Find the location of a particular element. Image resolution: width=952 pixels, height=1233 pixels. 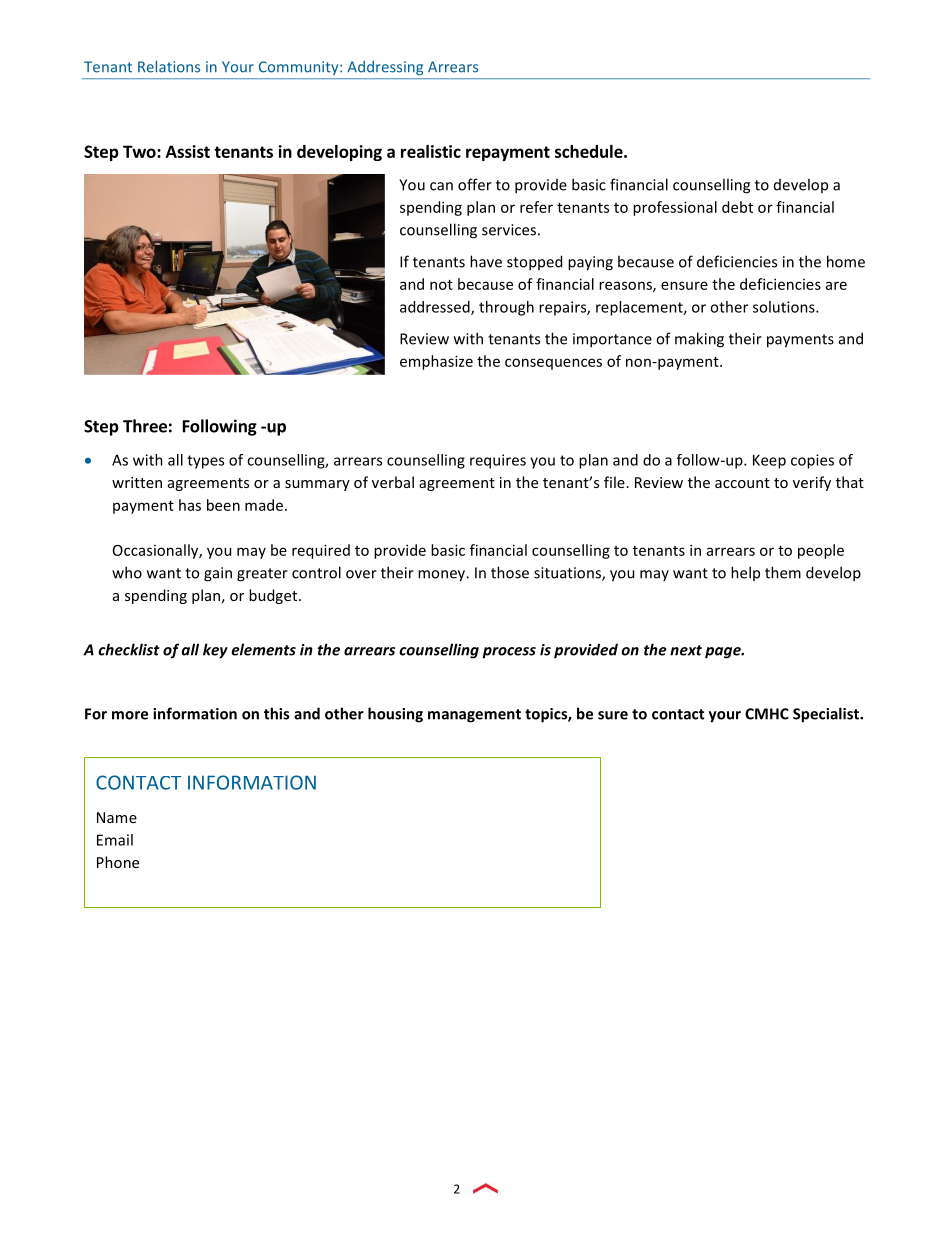

solutions is located at coordinates (785, 307).
